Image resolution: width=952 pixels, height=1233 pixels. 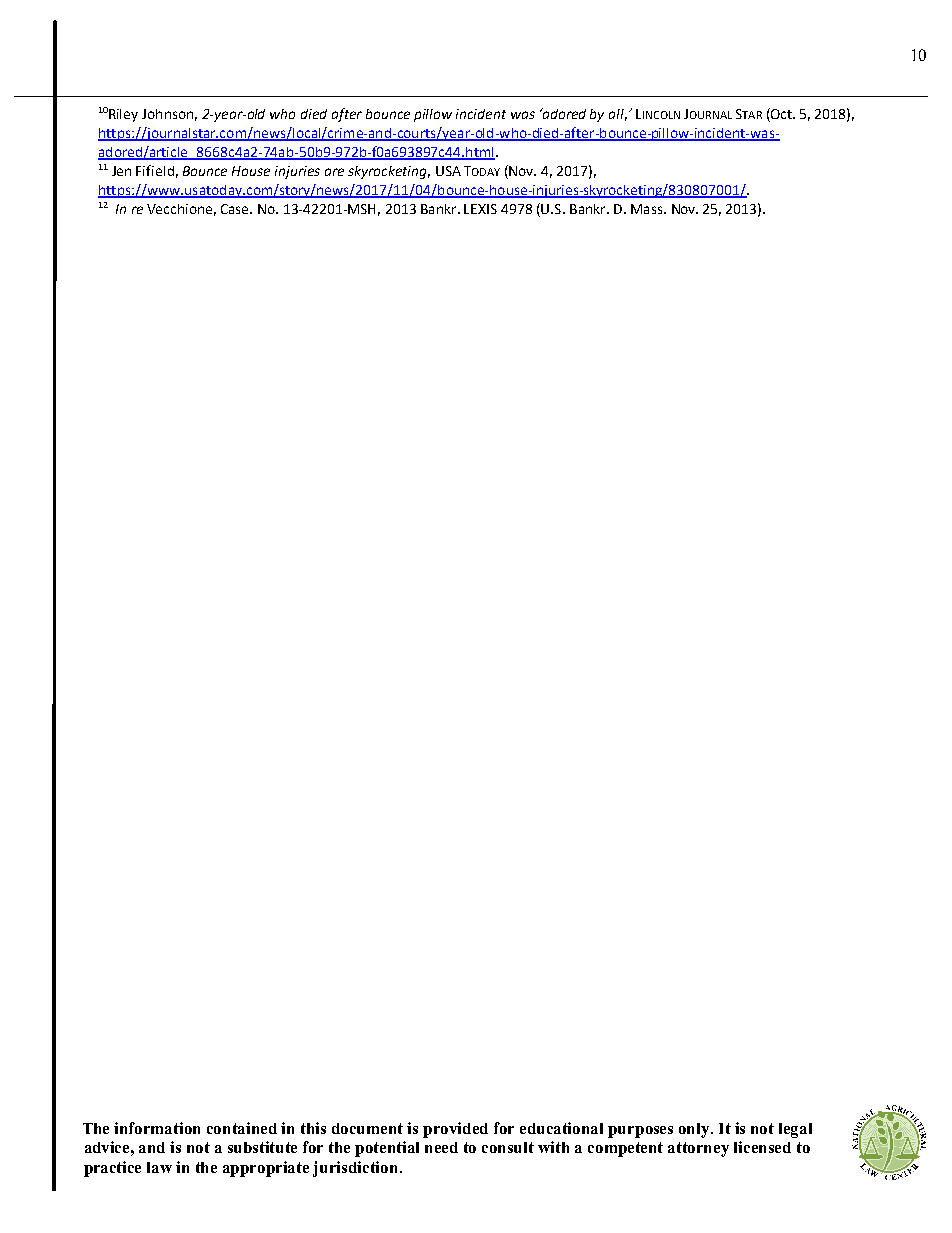 I want to click on attorney, so click(x=698, y=1149).
